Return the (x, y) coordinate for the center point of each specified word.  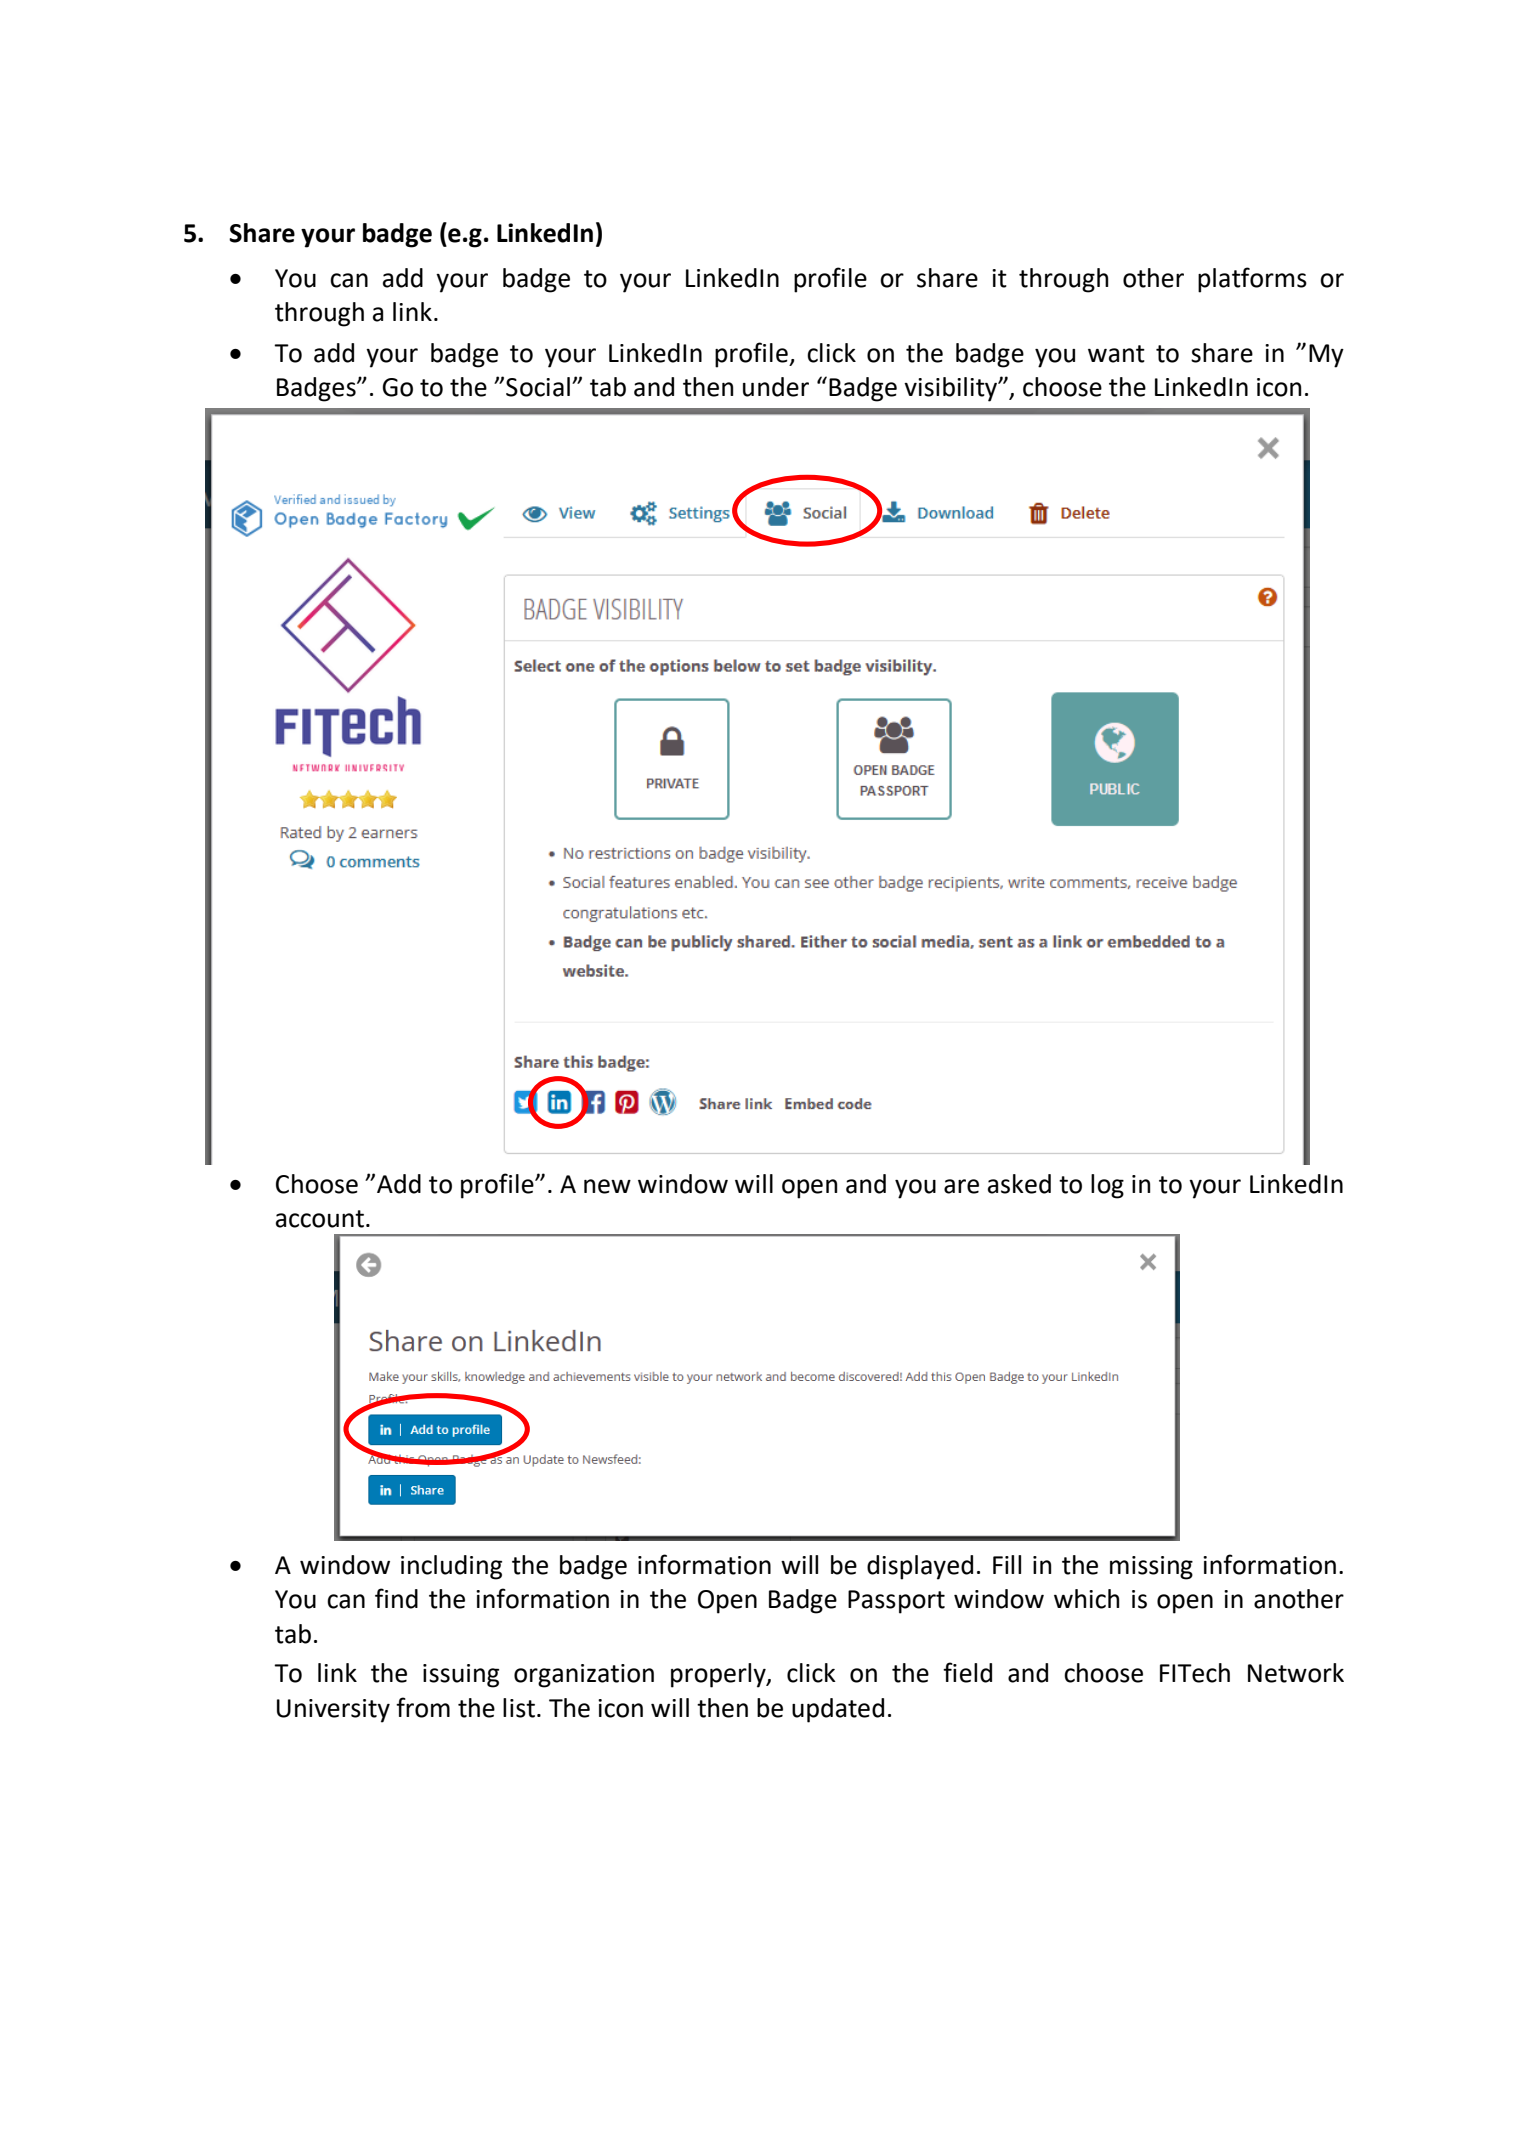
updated (838, 1710)
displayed (920, 1567)
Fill (1007, 1564)
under (776, 387)
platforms (1252, 280)
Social (538, 387)
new (607, 1186)
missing (1151, 1568)
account (320, 1219)
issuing (461, 1676)
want (1116, 354)
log (1107, 1186)
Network (1296, 1673)
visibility (952, 389)
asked (1019, 1184)
